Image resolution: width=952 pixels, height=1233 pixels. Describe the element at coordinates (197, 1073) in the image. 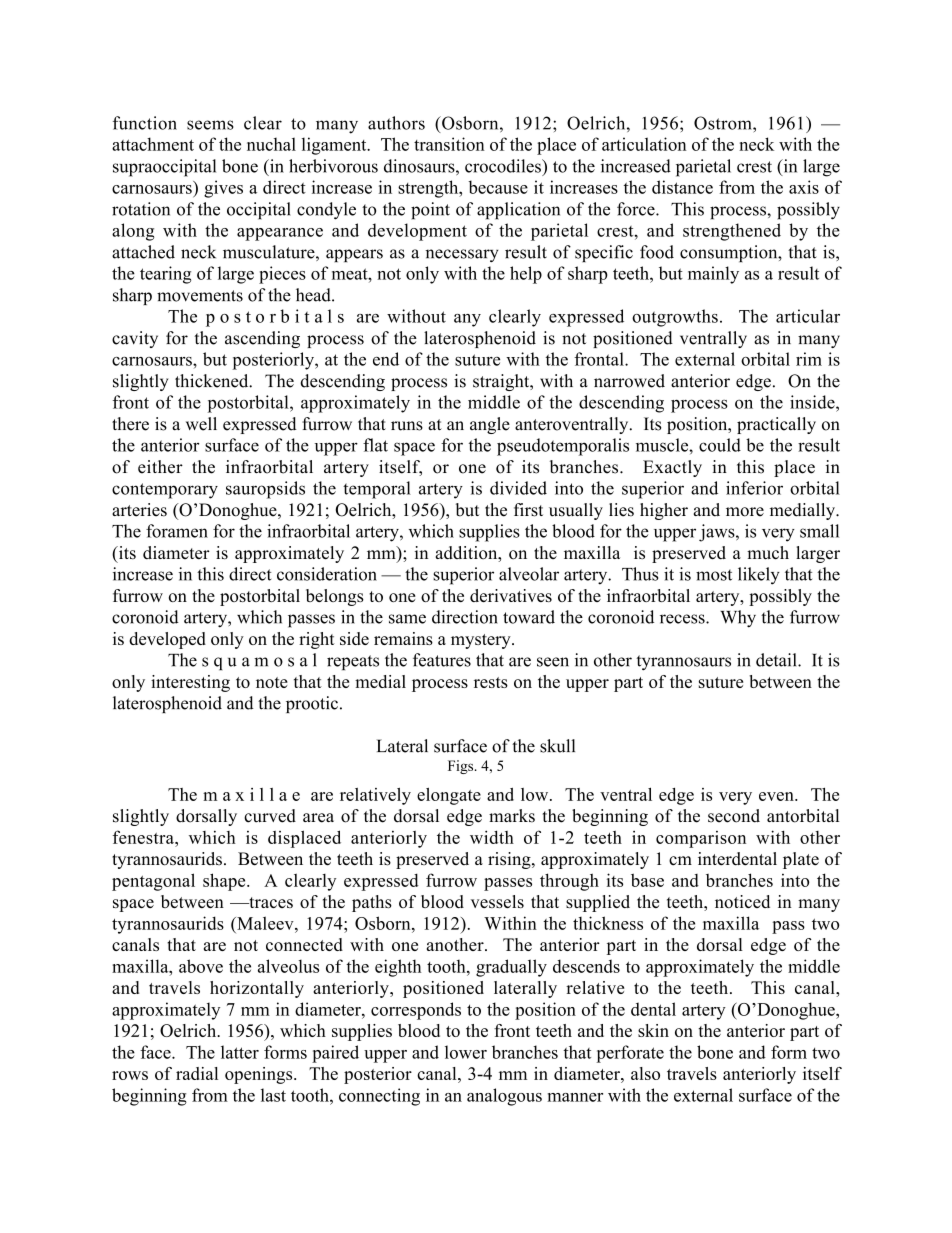

I see `radial` at that location.
